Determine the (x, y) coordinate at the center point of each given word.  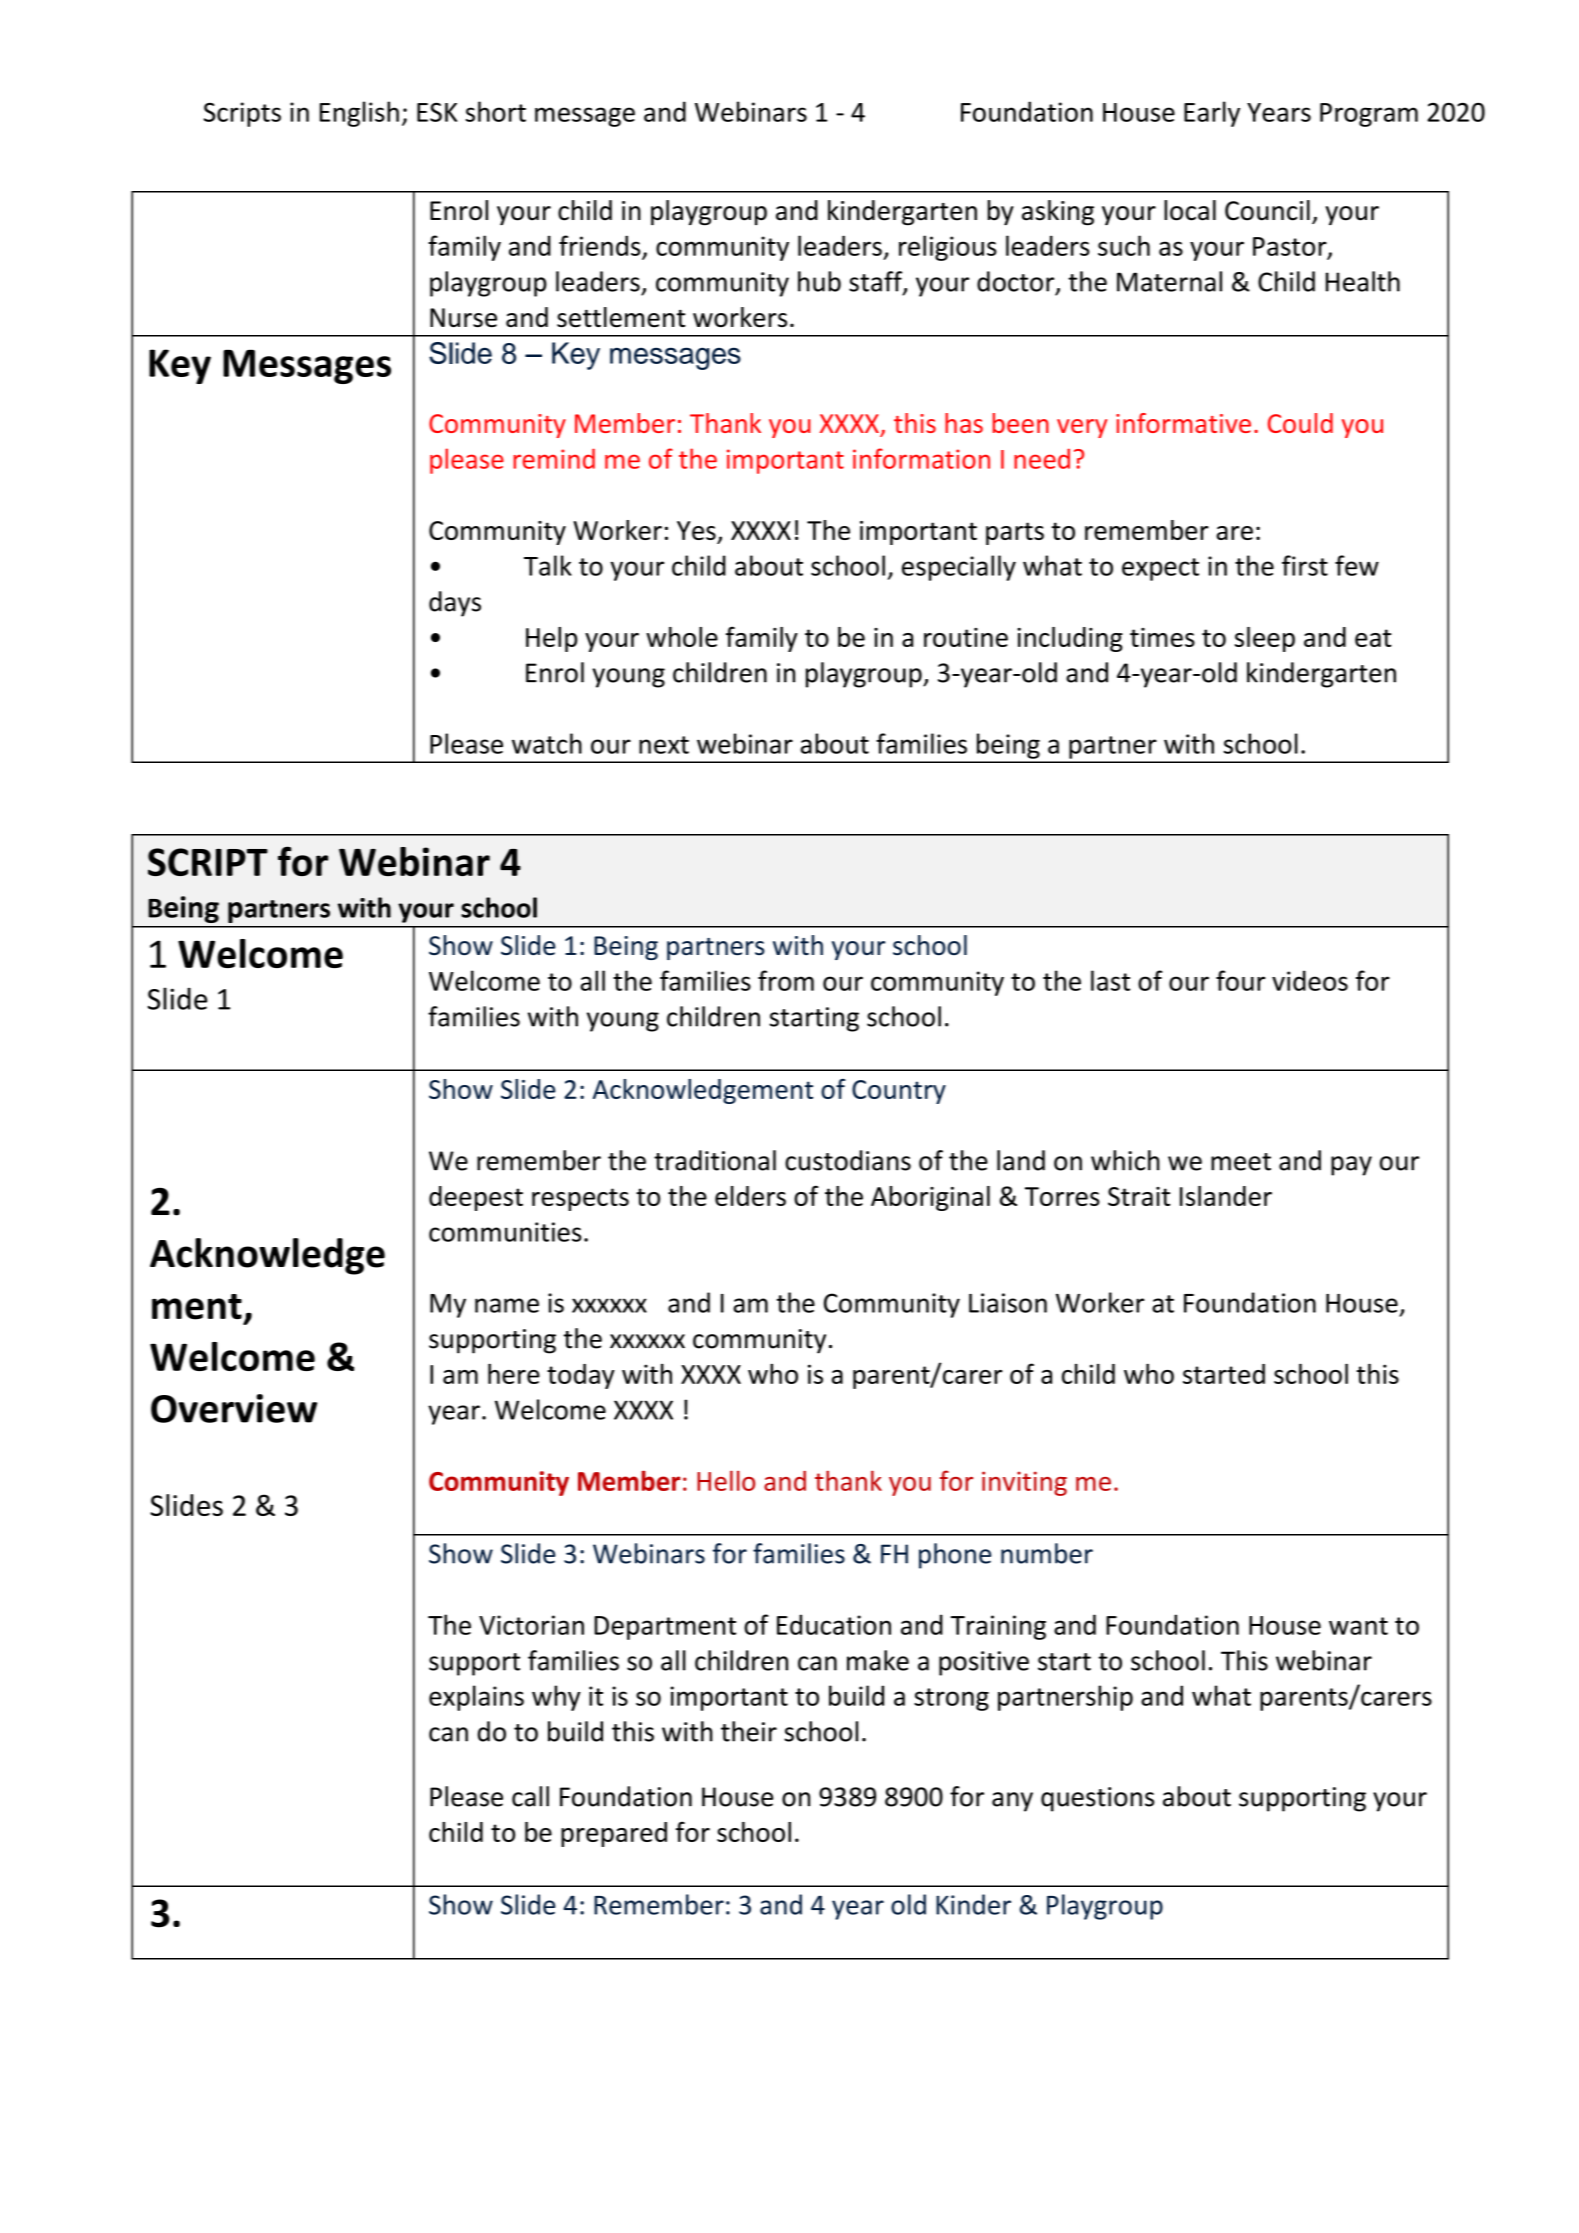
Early (1212, 114)
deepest (476, 1198)
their (749, 1731)
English (359, 114)
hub (819, 281)
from (786, 980)
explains (476, 1698)
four (1240, 980)
